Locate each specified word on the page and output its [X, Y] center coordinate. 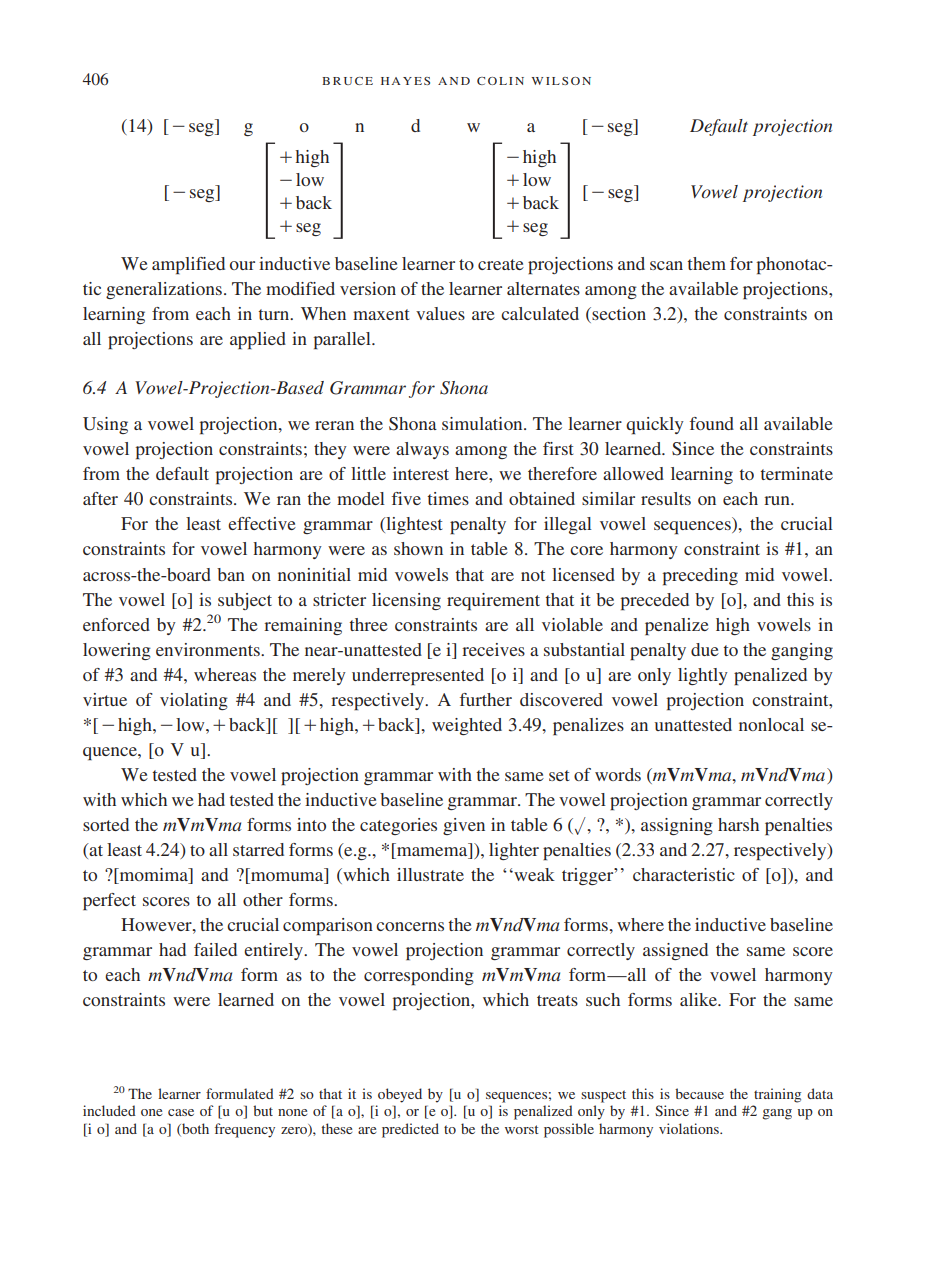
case [181, 1112]
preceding [700, 577]
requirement [493, 602]
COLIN [500, 81]
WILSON [561, 81]
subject [245, 601]
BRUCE [347, 81]
